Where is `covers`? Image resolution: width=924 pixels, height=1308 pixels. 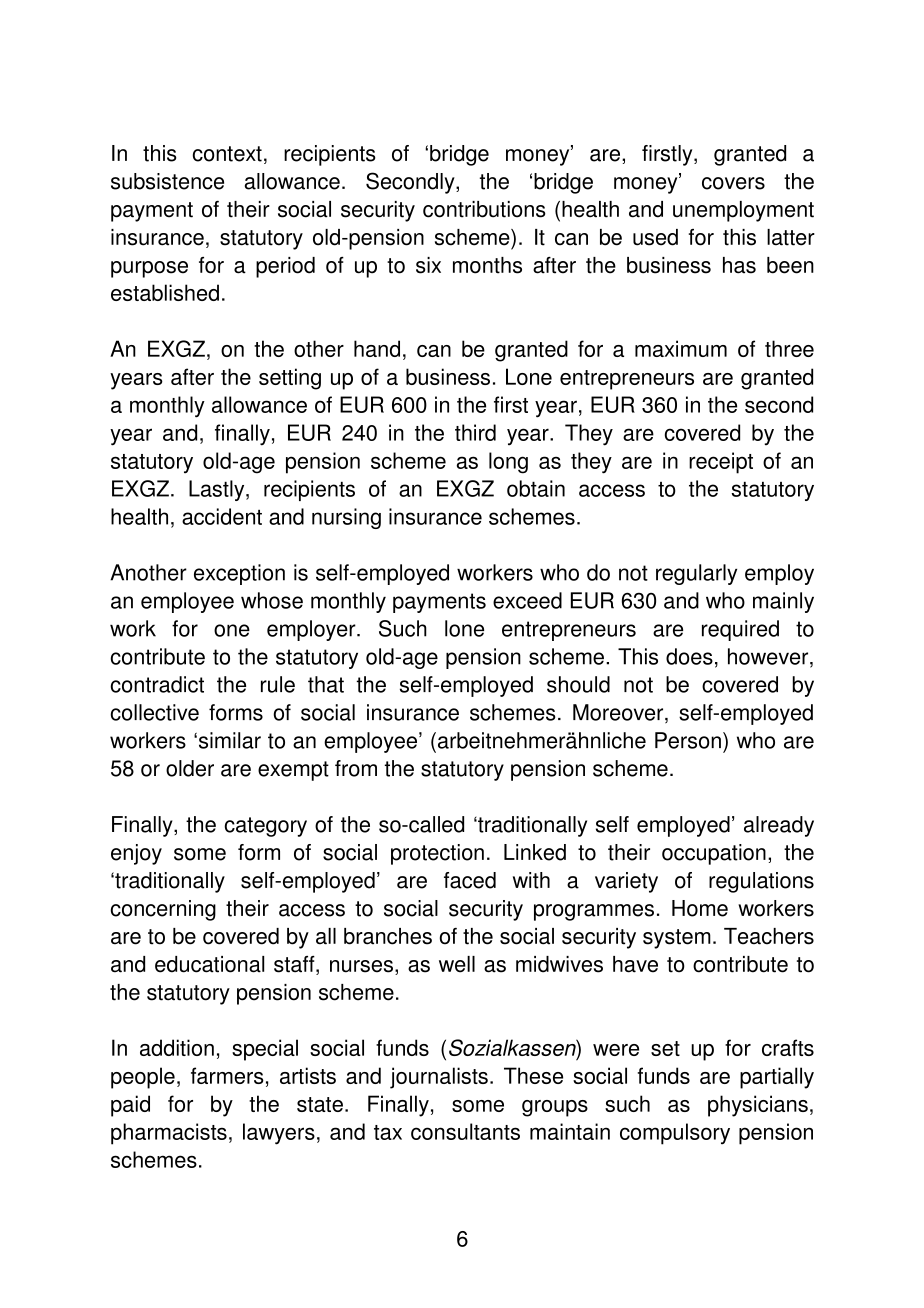
covers is located at coordinates (733, 183).
